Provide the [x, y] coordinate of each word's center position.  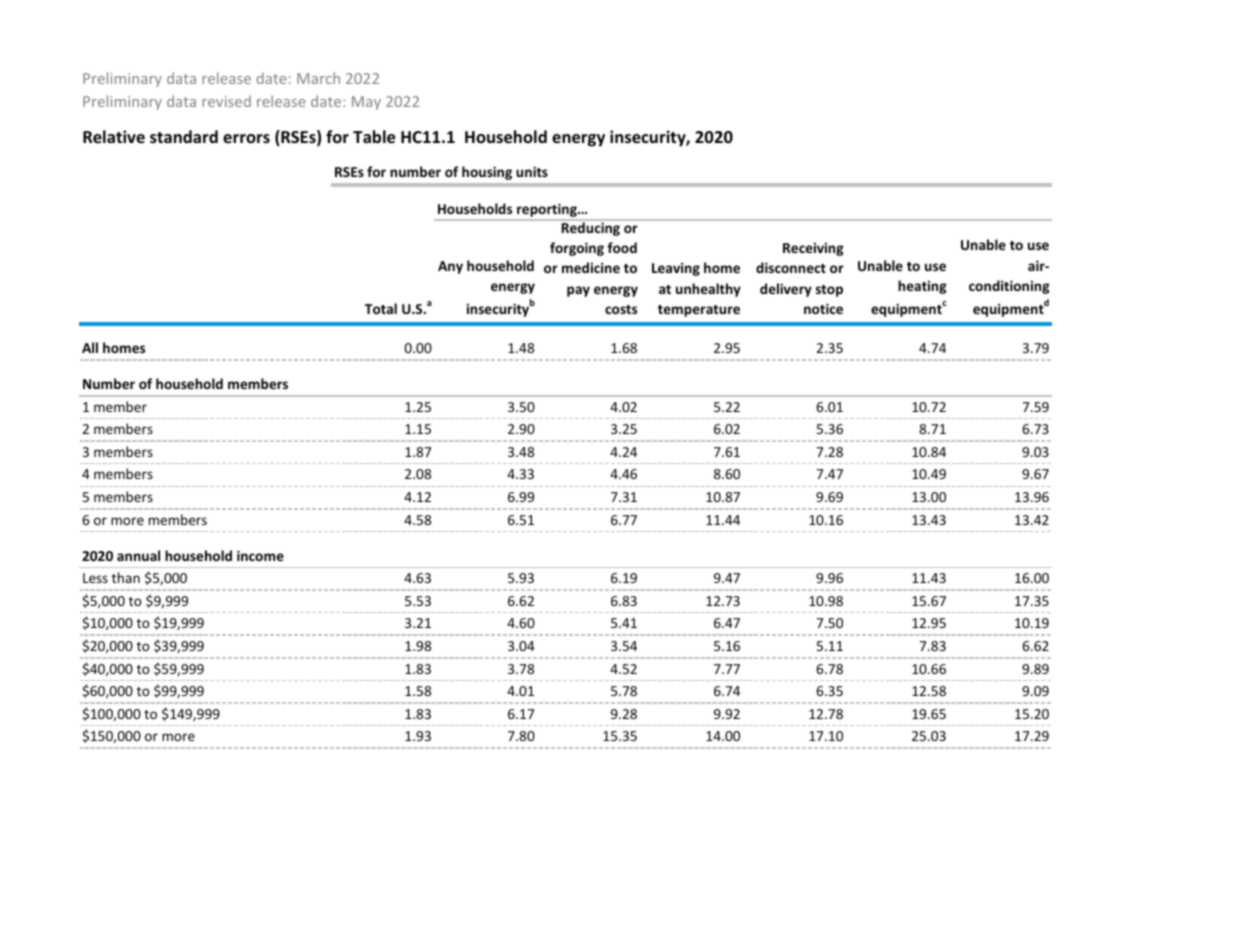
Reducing [590, 228]
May [366, 103]
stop [829, 291]
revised [226, 101]
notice [823, 308]
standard [184, 137]
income [260, 555]
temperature [699, 311]
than [126, 577]
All [90, 347]
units [532, 171]
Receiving [813, 249]
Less [95, 578]
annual [138, 555]
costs [621, 309]
